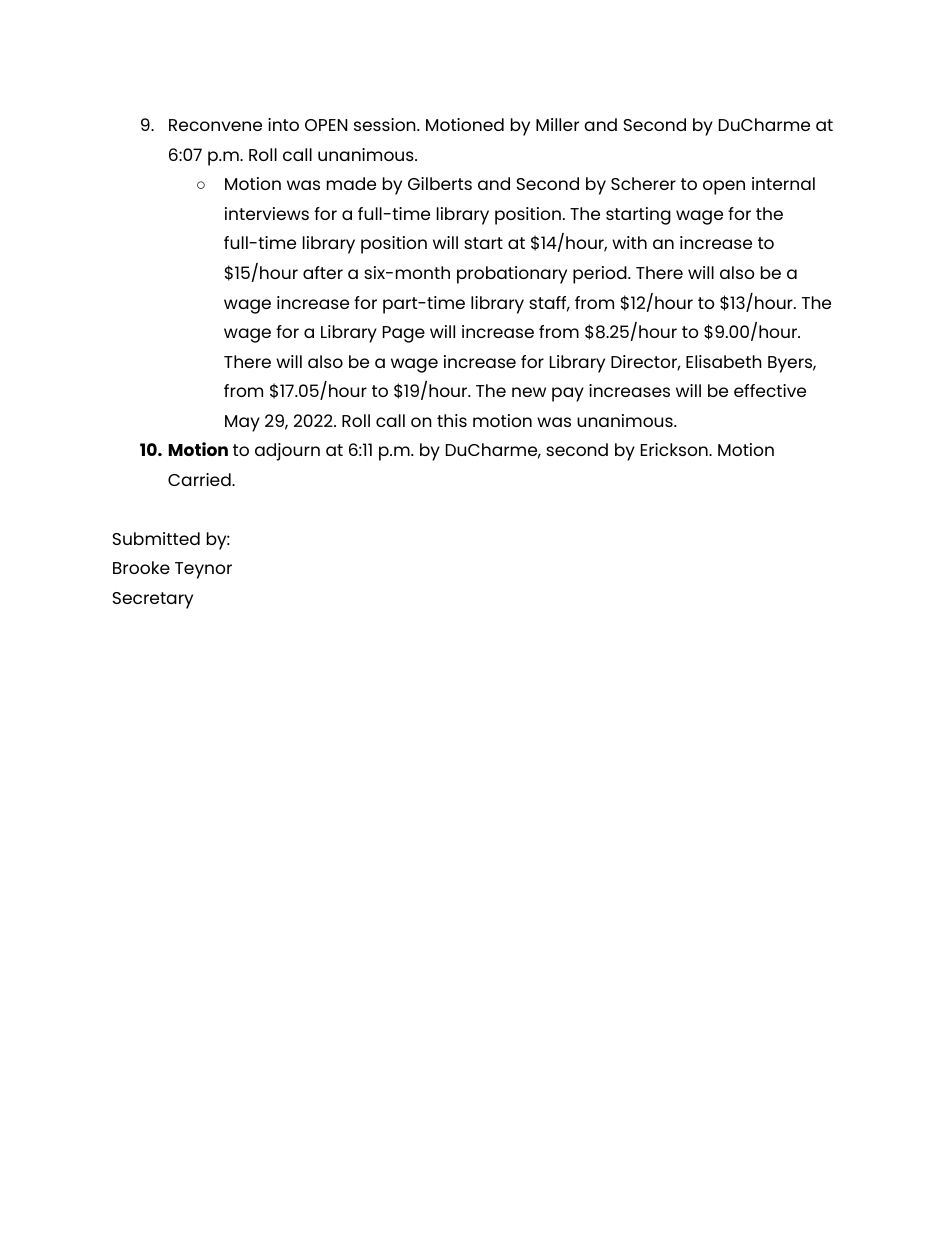 This image has height=1233, width=952. I want to click on Erickson, so click(675, 449).
